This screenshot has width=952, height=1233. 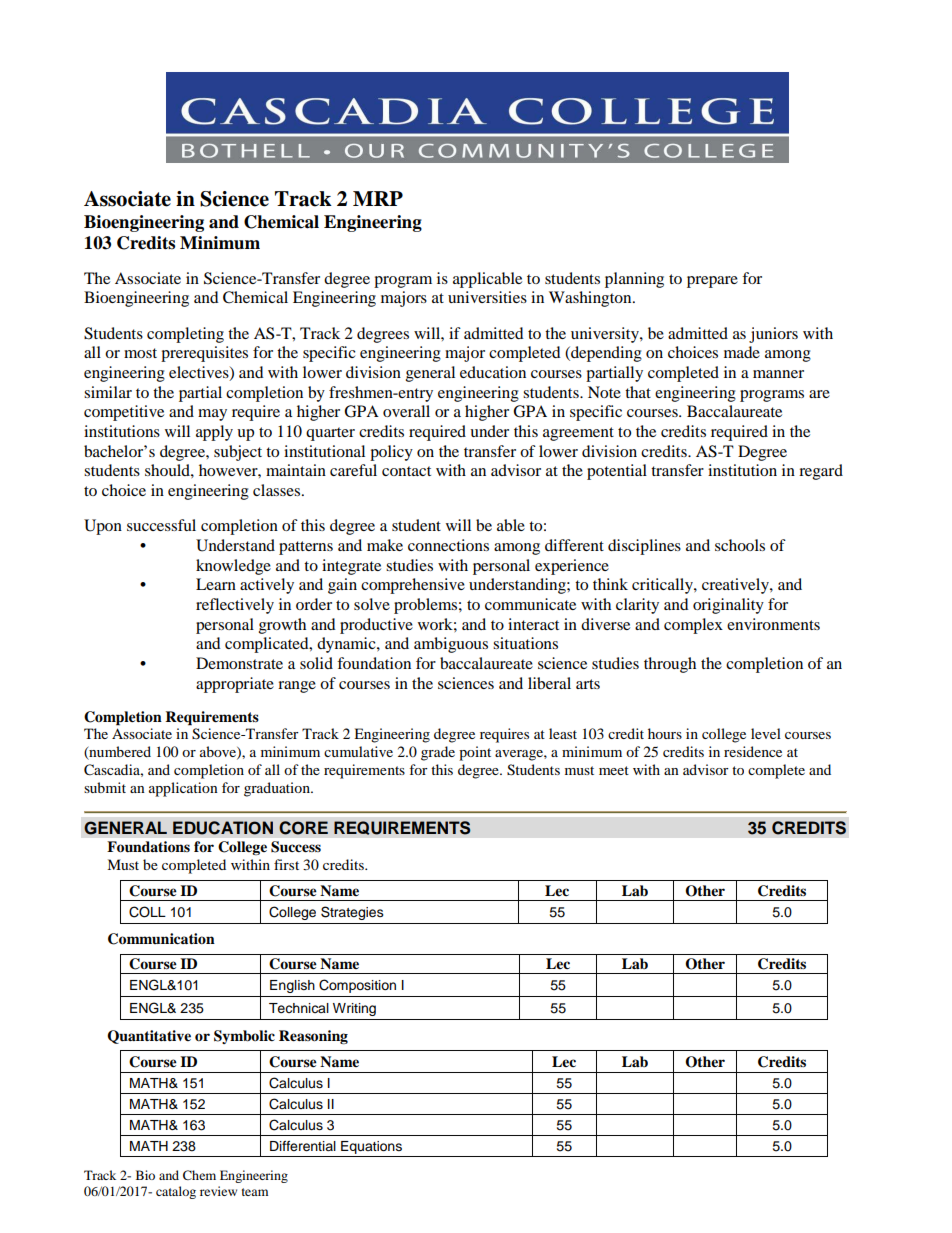 I want to click on Equations, so click(x=371, y=1149).
